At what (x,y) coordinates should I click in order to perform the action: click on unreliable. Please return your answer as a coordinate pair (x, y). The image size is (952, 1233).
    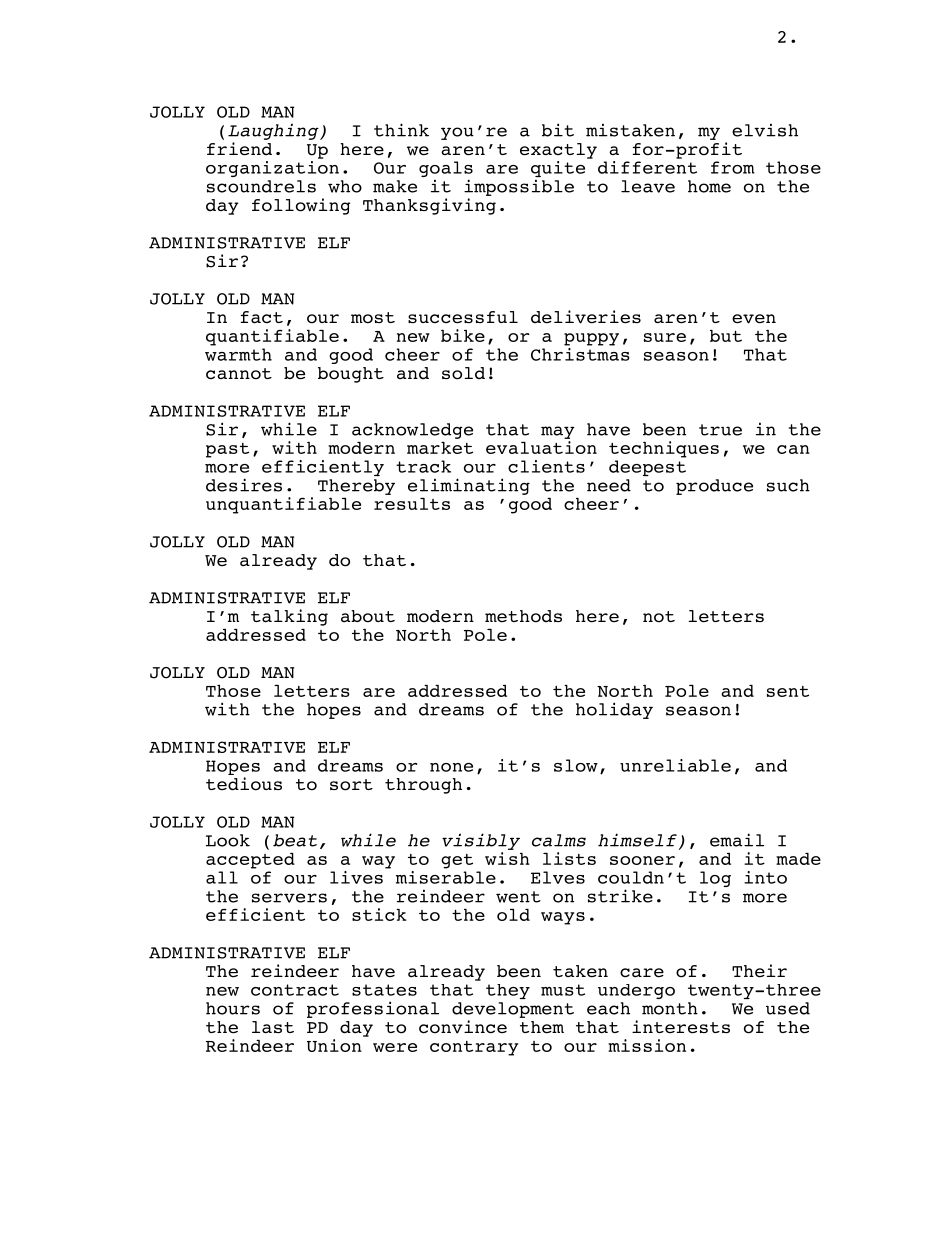
    Looking at the image, I should click on (675, 765).
